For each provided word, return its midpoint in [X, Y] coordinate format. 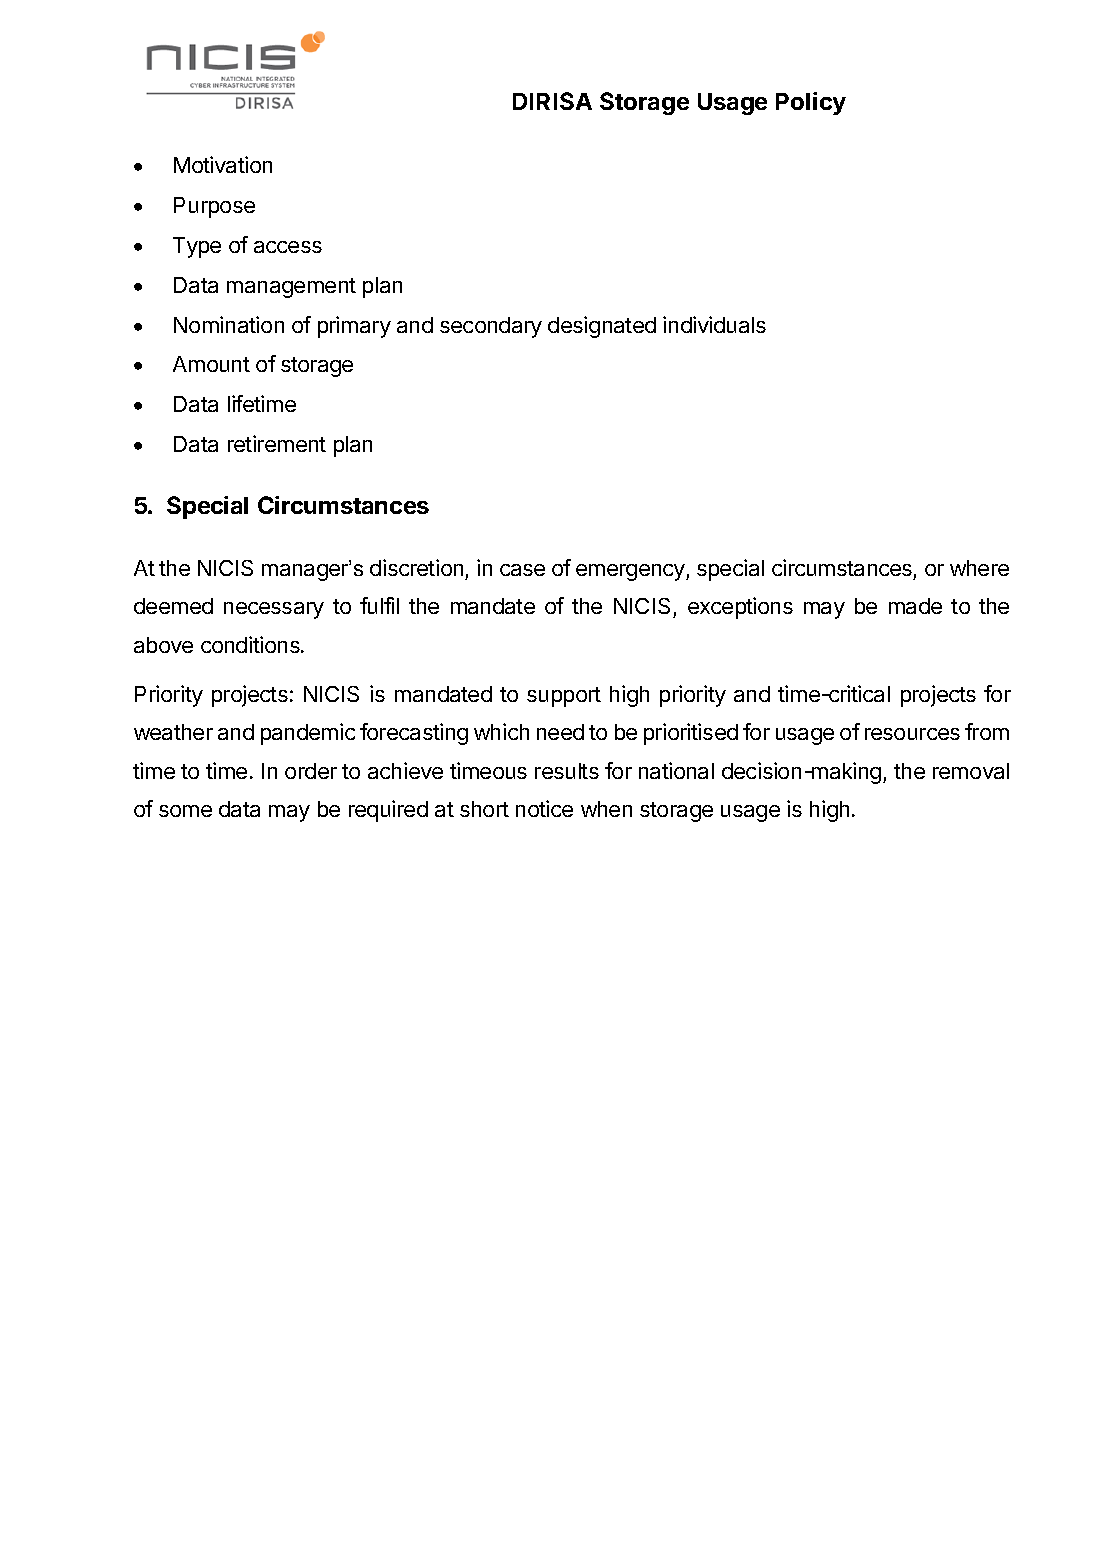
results [567, 771]
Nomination [229, 324]
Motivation [223, 164]
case [522, 570]
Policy [811, 103]
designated [602, 327]
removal [971, 771]
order [311, 771]
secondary [491, 327]
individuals [714, 324]
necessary [274, 610]
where [979, 568]
